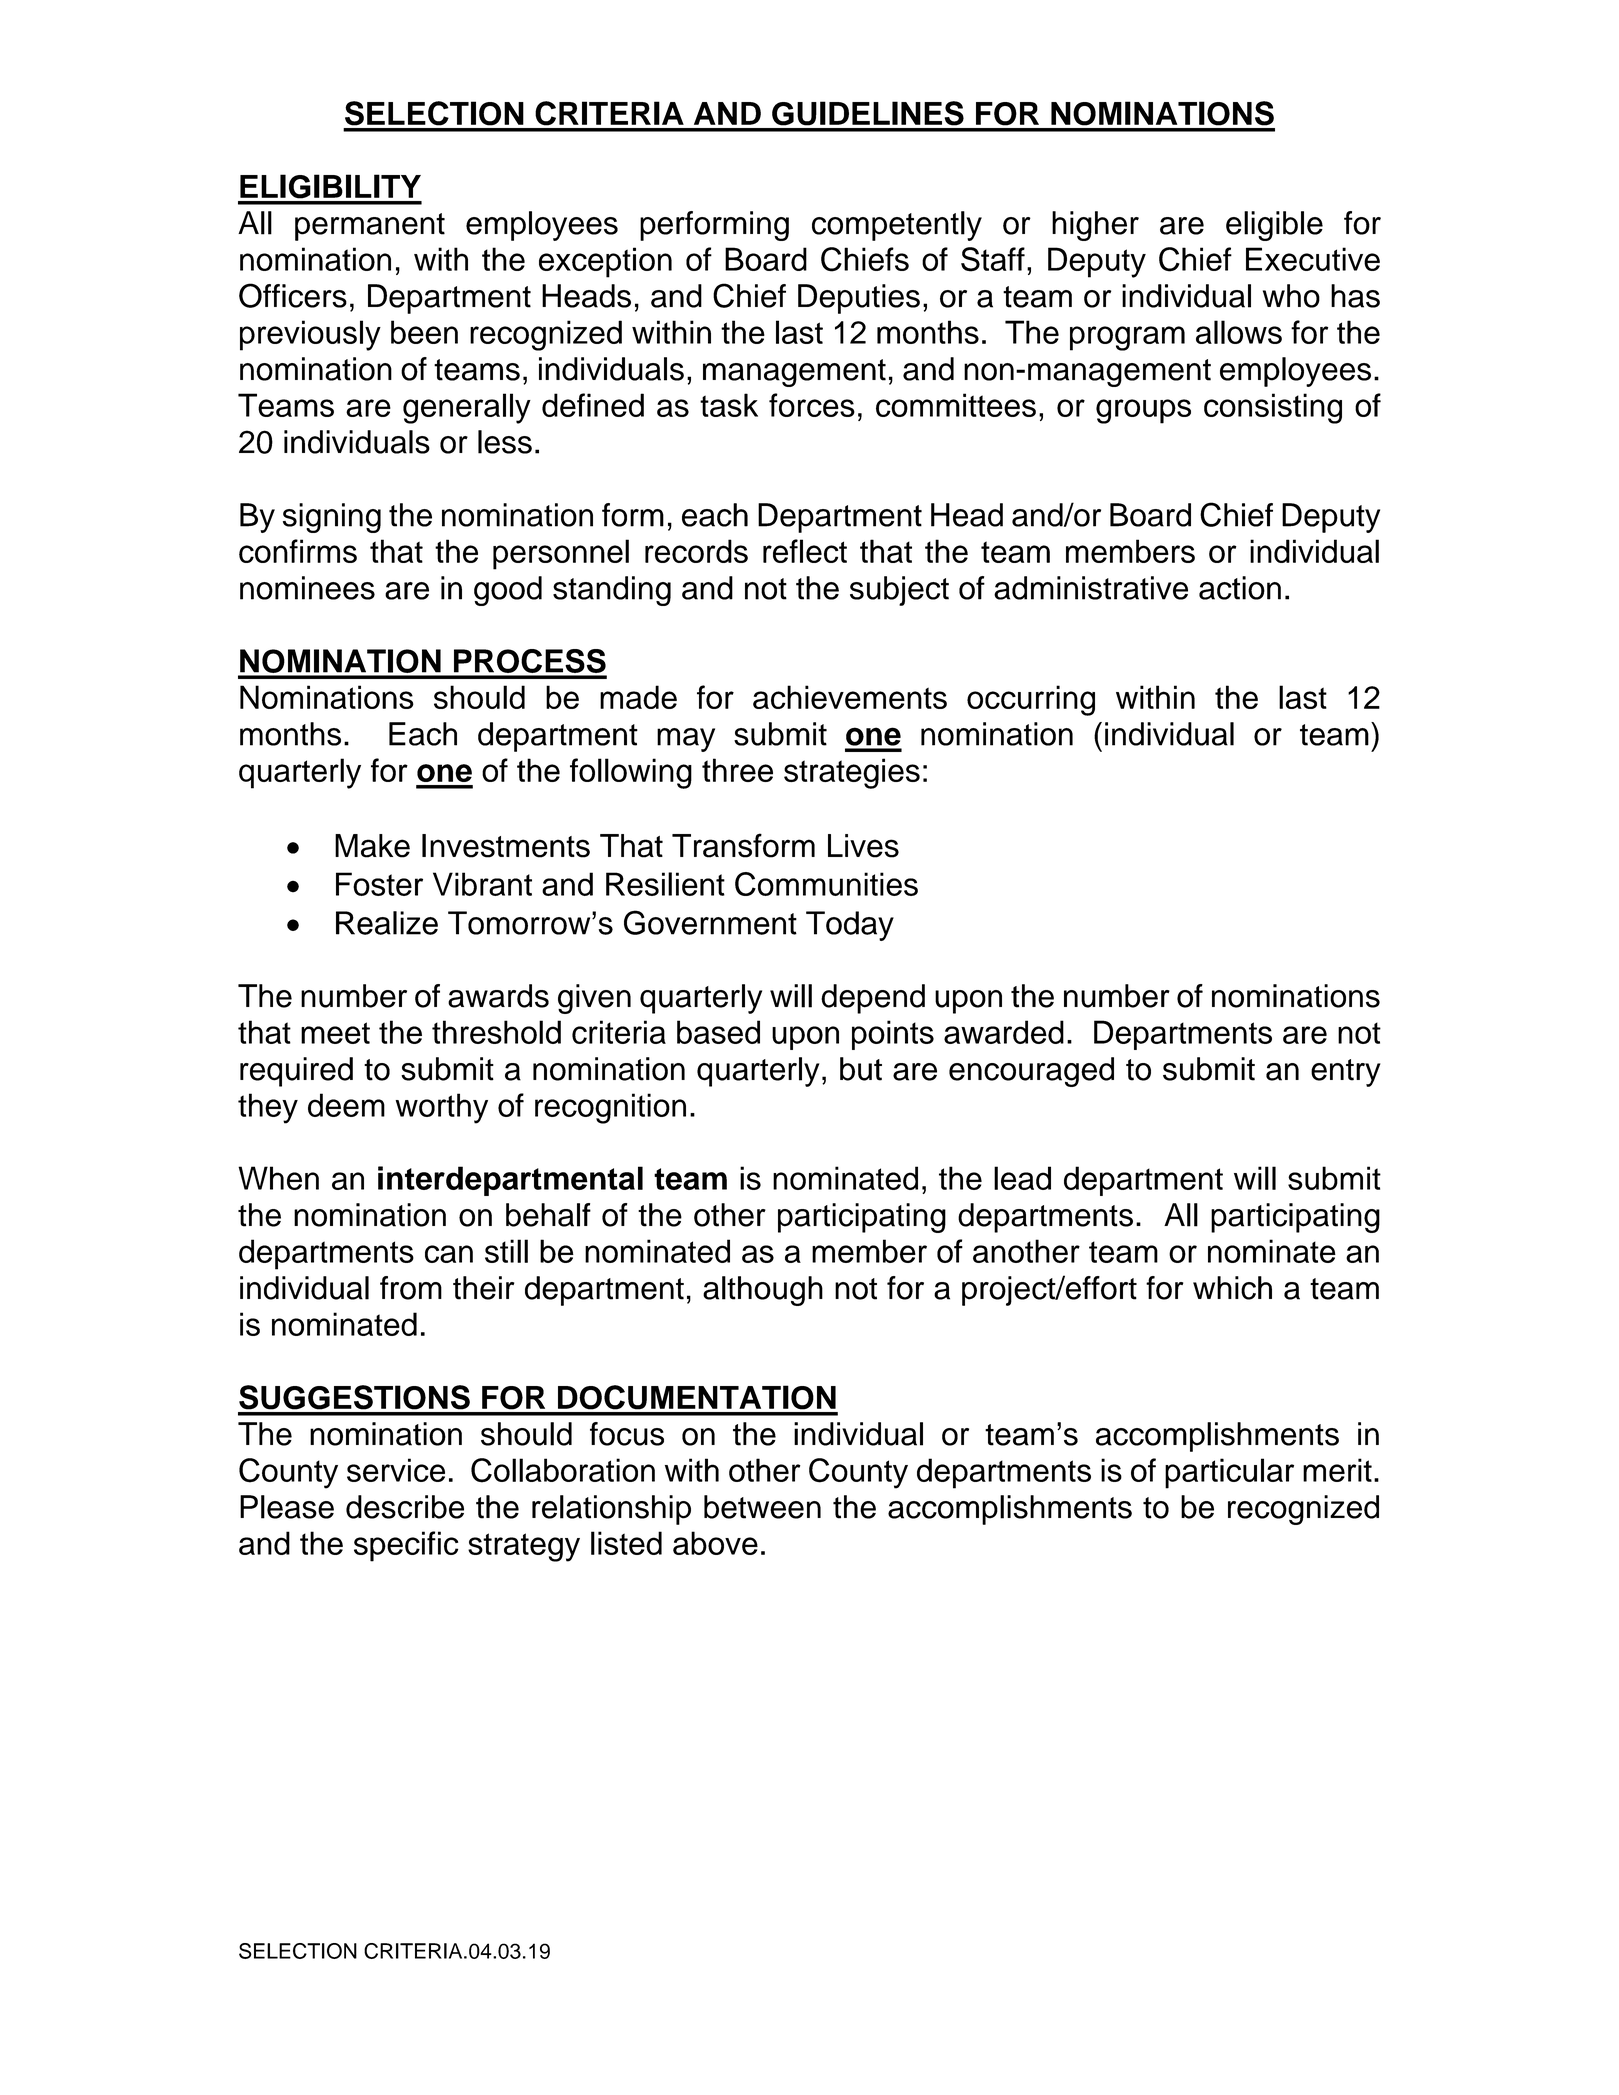 The width and height of the image is (1619, 2095). I want to click on particular, so click(1229, 1473).
